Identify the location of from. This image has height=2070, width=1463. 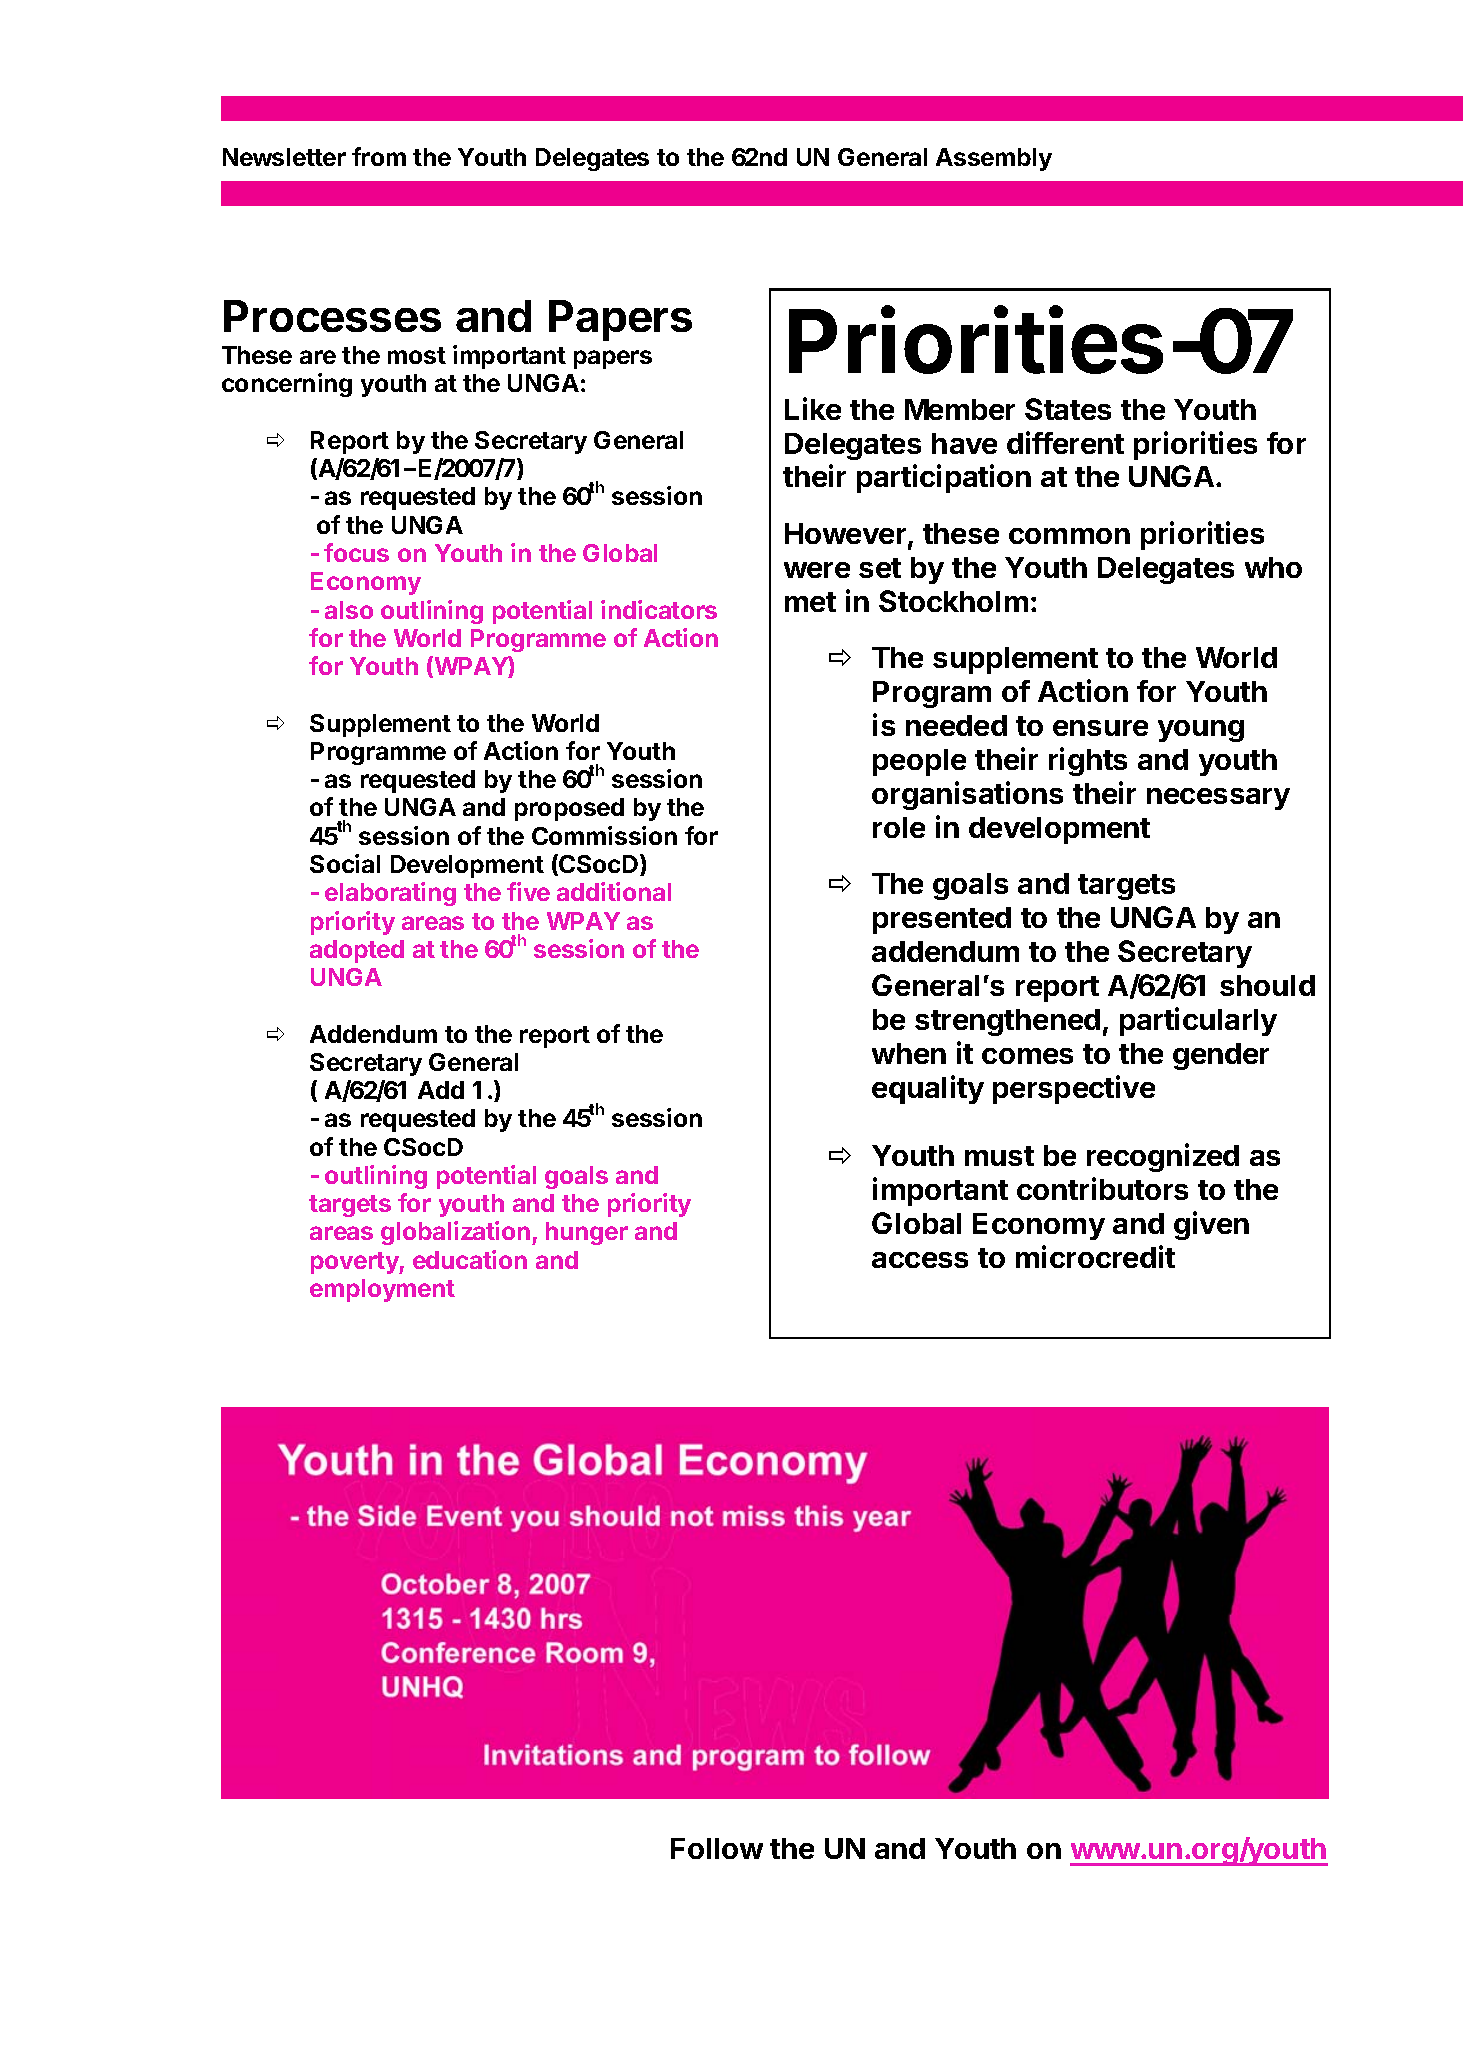
(379, 156).
